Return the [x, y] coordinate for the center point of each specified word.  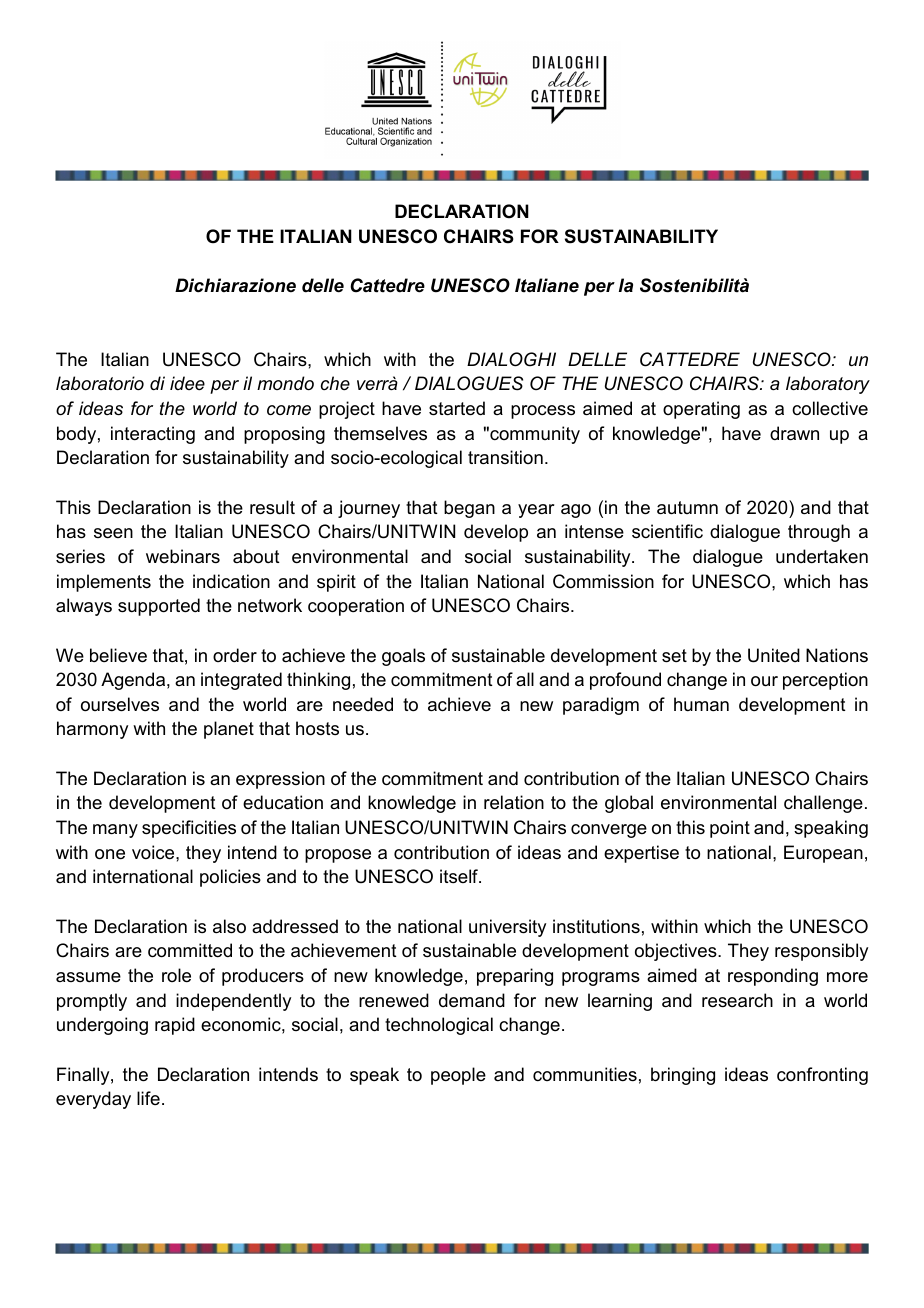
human [701, 704]
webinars [183, 556]
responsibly [821, 952]
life [148, 1098]
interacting [153, 435]
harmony [92, 730]
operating [701, 410]
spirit [336, 583]
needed [363, 704]
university [507, 928]
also [229, 926]
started [457, 408]
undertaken [822, 556]
